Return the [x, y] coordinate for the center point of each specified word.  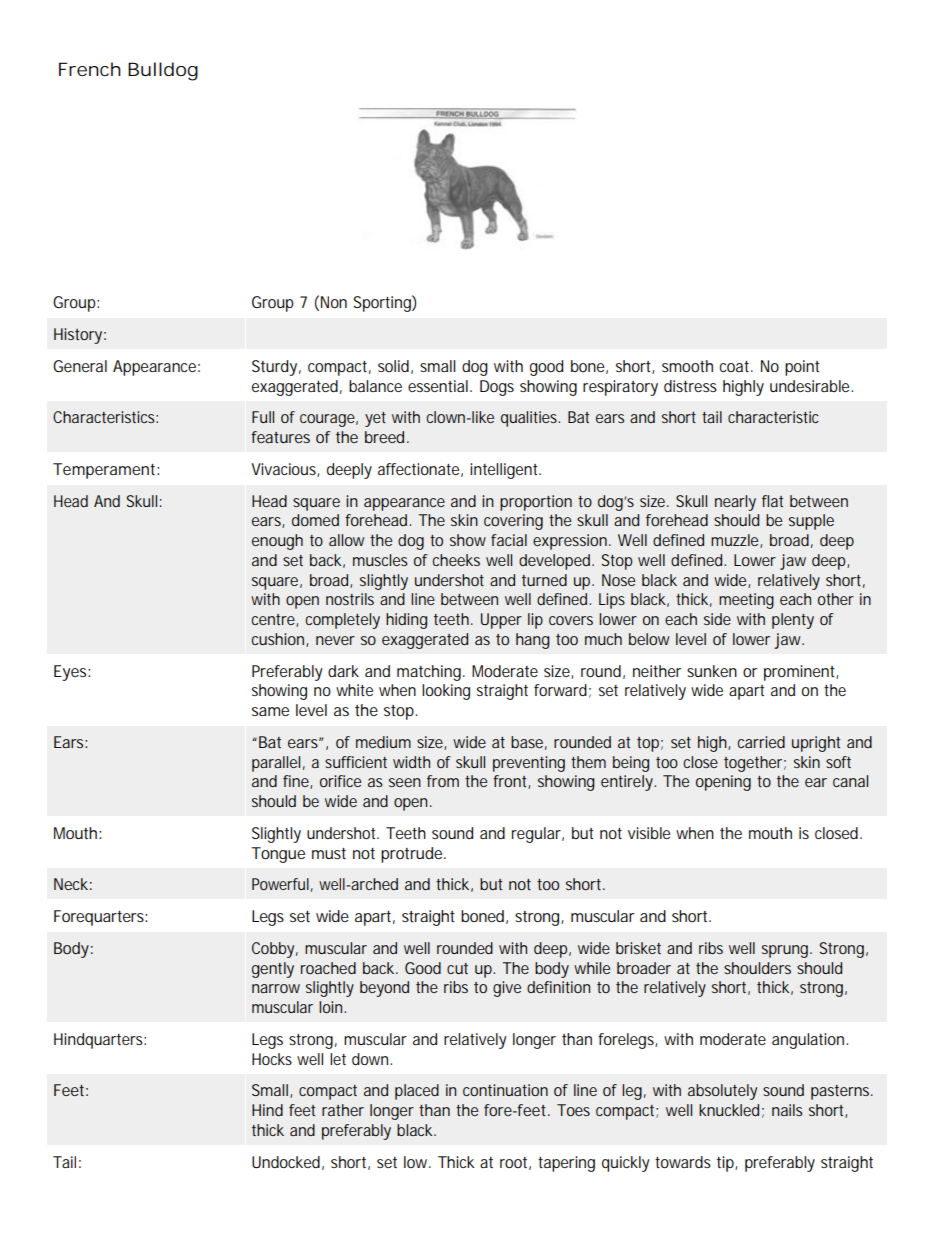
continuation [505, 1090]
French [90, 69]
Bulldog [163, 71]
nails [787, 1110]
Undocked [286, 1162]
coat [735, 366]
